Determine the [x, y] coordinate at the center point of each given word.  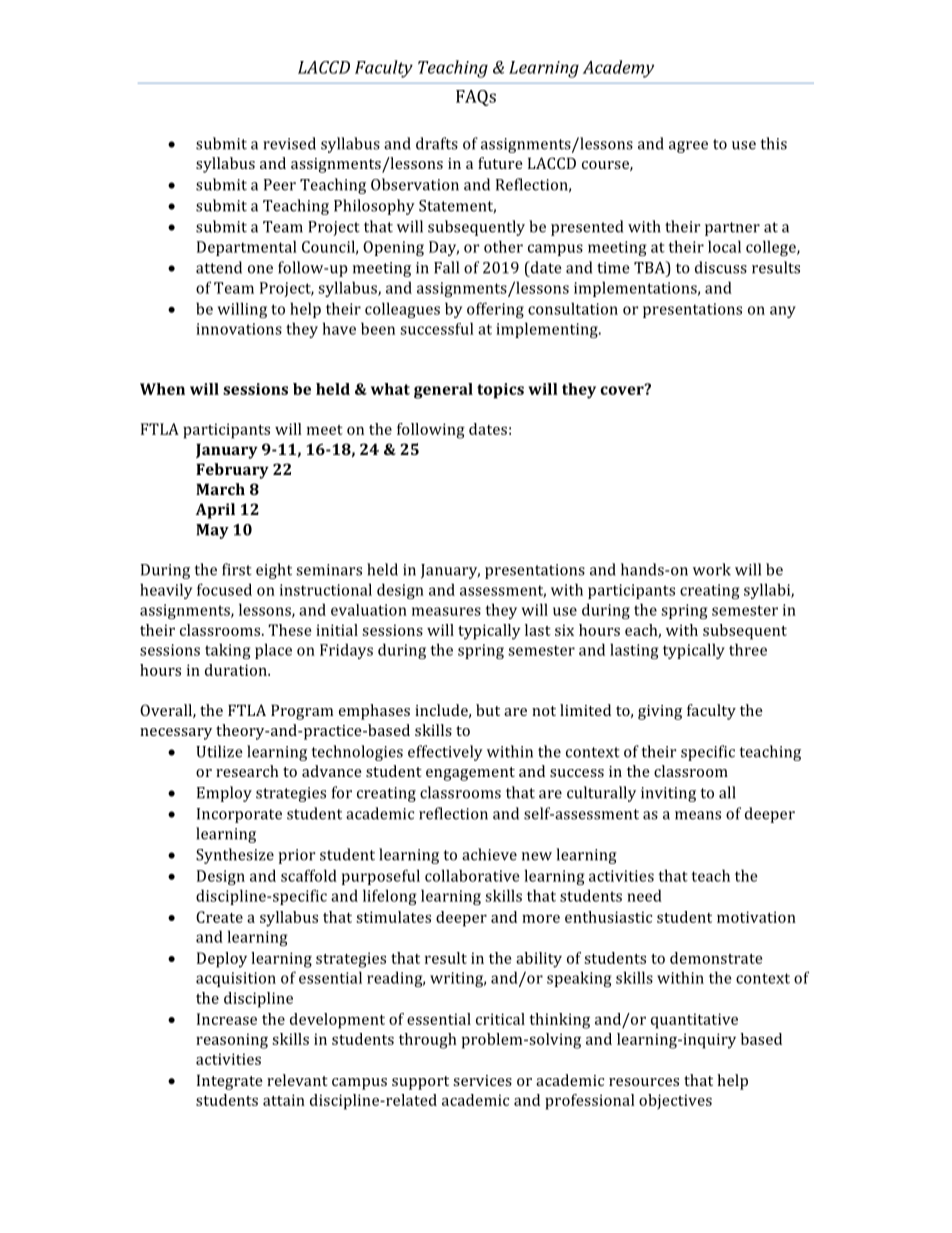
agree [688, 147]
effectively [445, 753]
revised [289, 143]
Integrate [230, 1082]
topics [500, 391]
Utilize [219, 751]
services [482, 1080]
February [232, 471]
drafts [437, 143]
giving [660, 712]
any [783, 312]
